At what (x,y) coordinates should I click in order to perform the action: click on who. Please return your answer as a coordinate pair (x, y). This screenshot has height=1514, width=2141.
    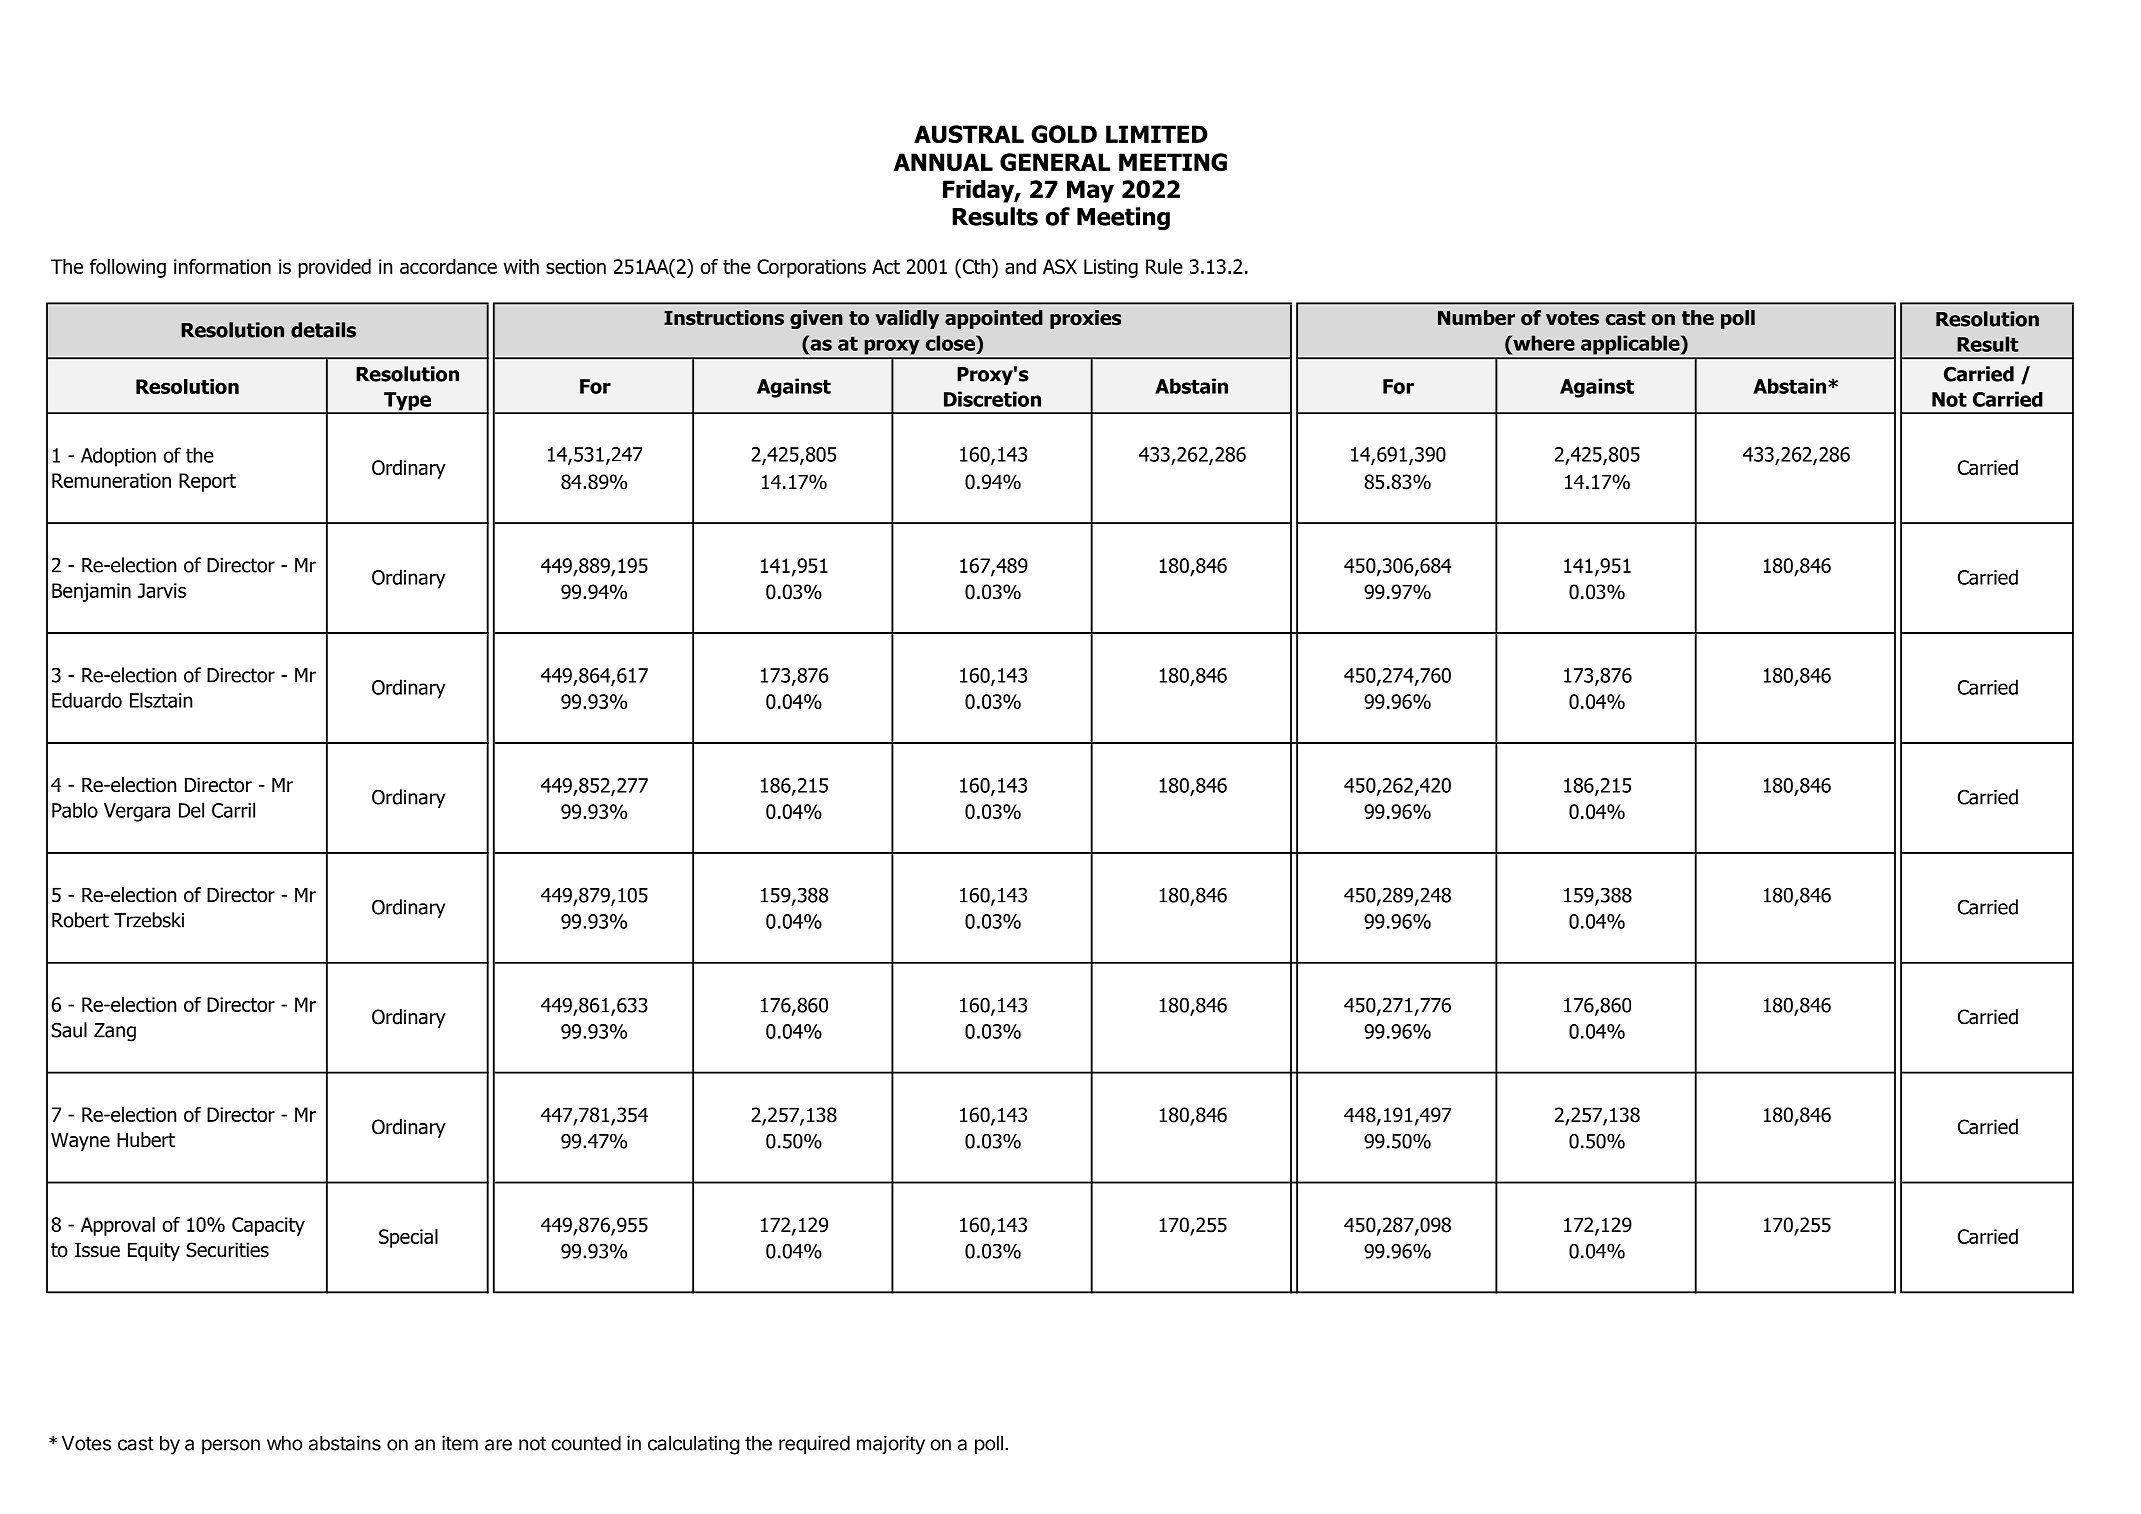
    Looking at the image, I should click on (284, 1443).
